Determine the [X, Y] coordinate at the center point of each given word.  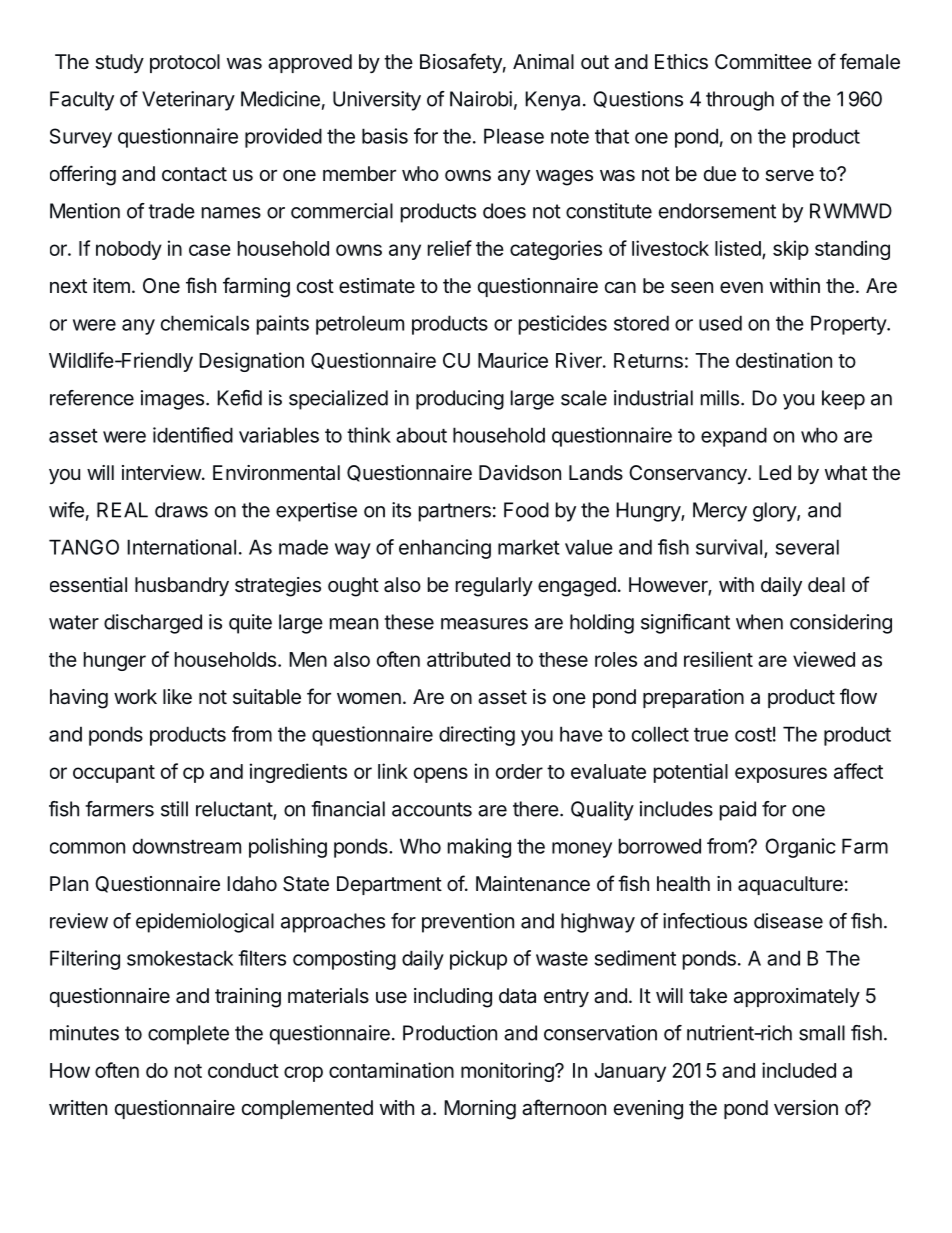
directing [477, 736]
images [172, 400]
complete [188, 1035]
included [799, 1070]
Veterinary [188, 101]
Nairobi [481, 99]
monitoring [508, 1072]
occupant [114, 774]
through [740, 101]
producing [460, 400]
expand [734, 437]
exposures [781, 775]
